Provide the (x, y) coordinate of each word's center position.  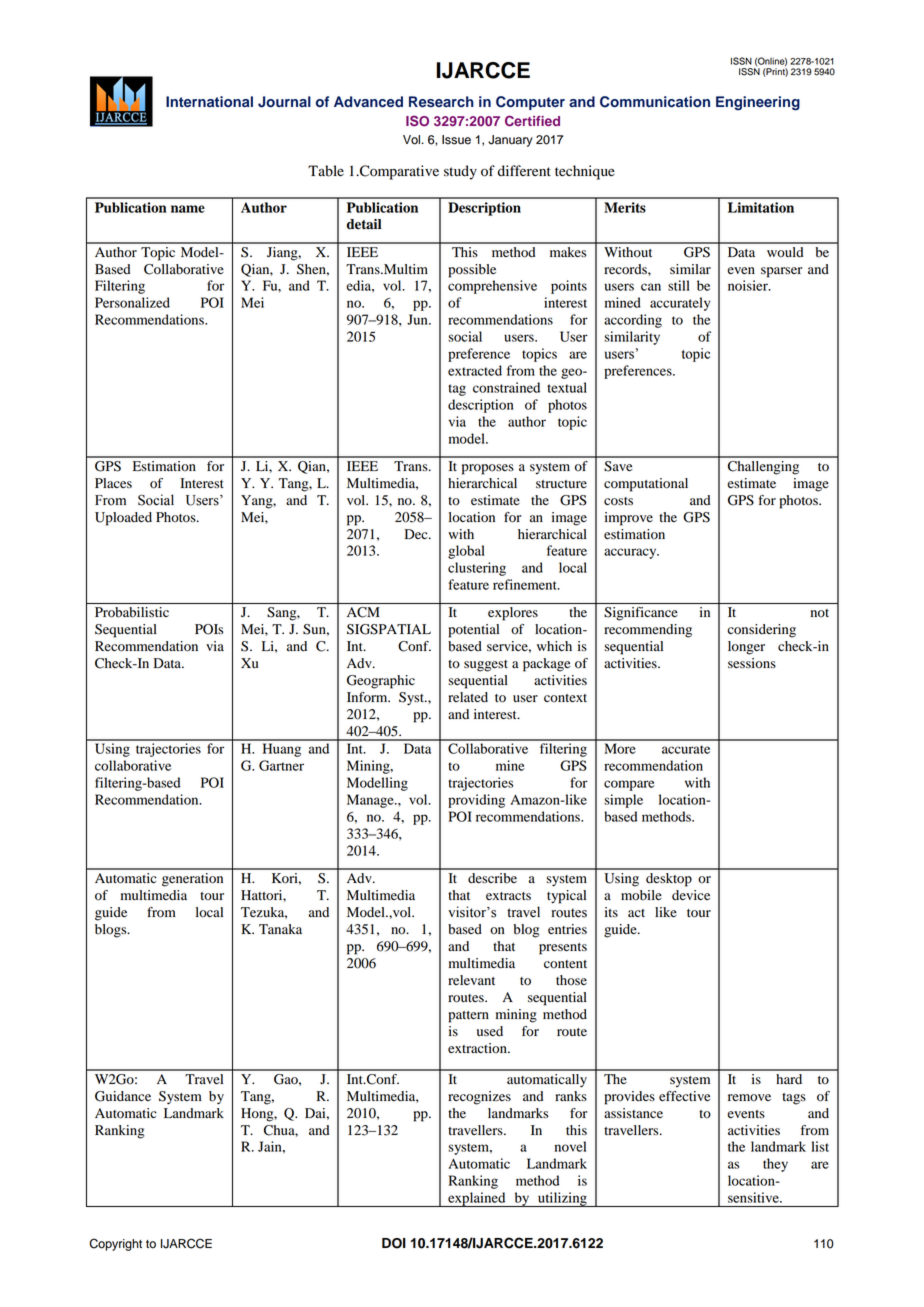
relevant (471, 980)
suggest (486, 666)
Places (113, 483)
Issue (456, 140)
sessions (752, 663)
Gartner (281, 765)
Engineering (758, 103)
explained (477, 1199)
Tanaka (280, 929)
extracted (475, 370)
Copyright (116, 1244)
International (209, 102)
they (775, 1165)
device (691, 895)
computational (646, 485)
